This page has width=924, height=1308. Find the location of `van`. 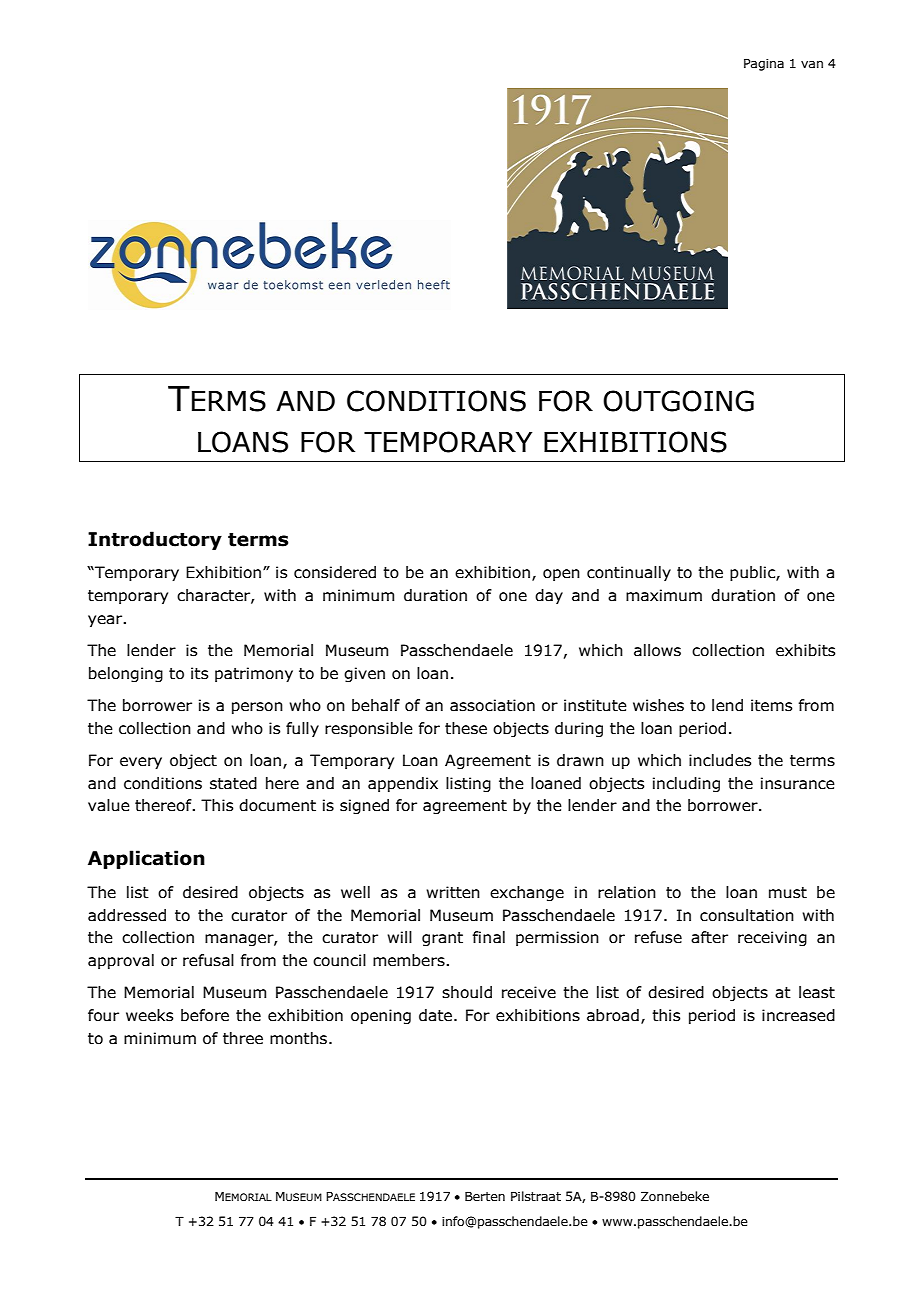

van is located at coordinates (812, 64).
